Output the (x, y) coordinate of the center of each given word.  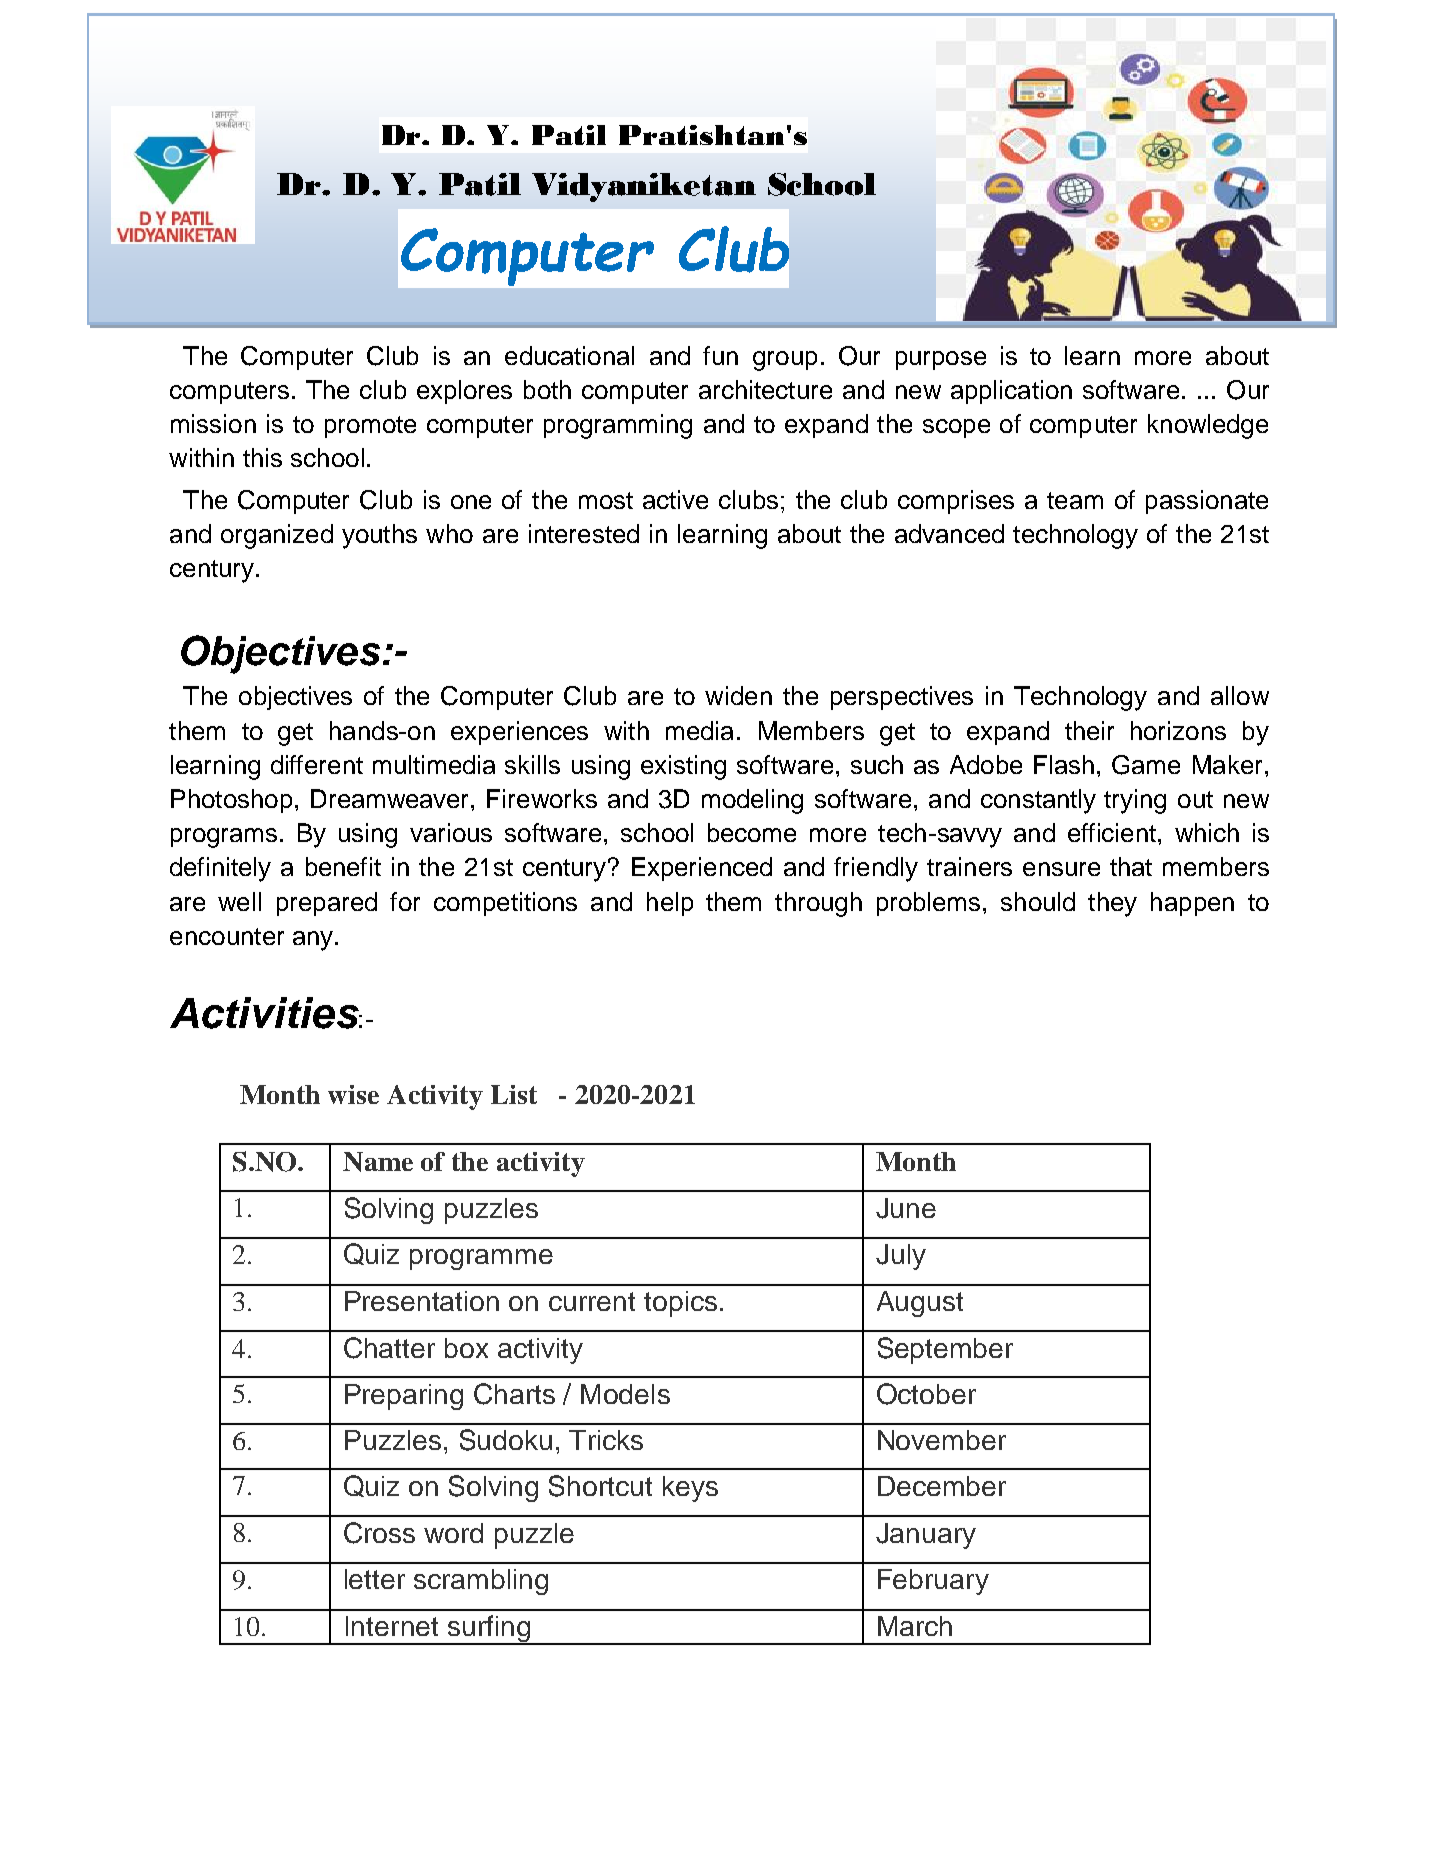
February (933, 1582)
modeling (752, 801)
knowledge (1208, 426)
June (906, 1208)
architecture (765, 389)
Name (378, 1162)
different (317, 764)
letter (375, 1579)
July (901, 1257)
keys (690, 1489)
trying (1135, 801)
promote (370, 427)
